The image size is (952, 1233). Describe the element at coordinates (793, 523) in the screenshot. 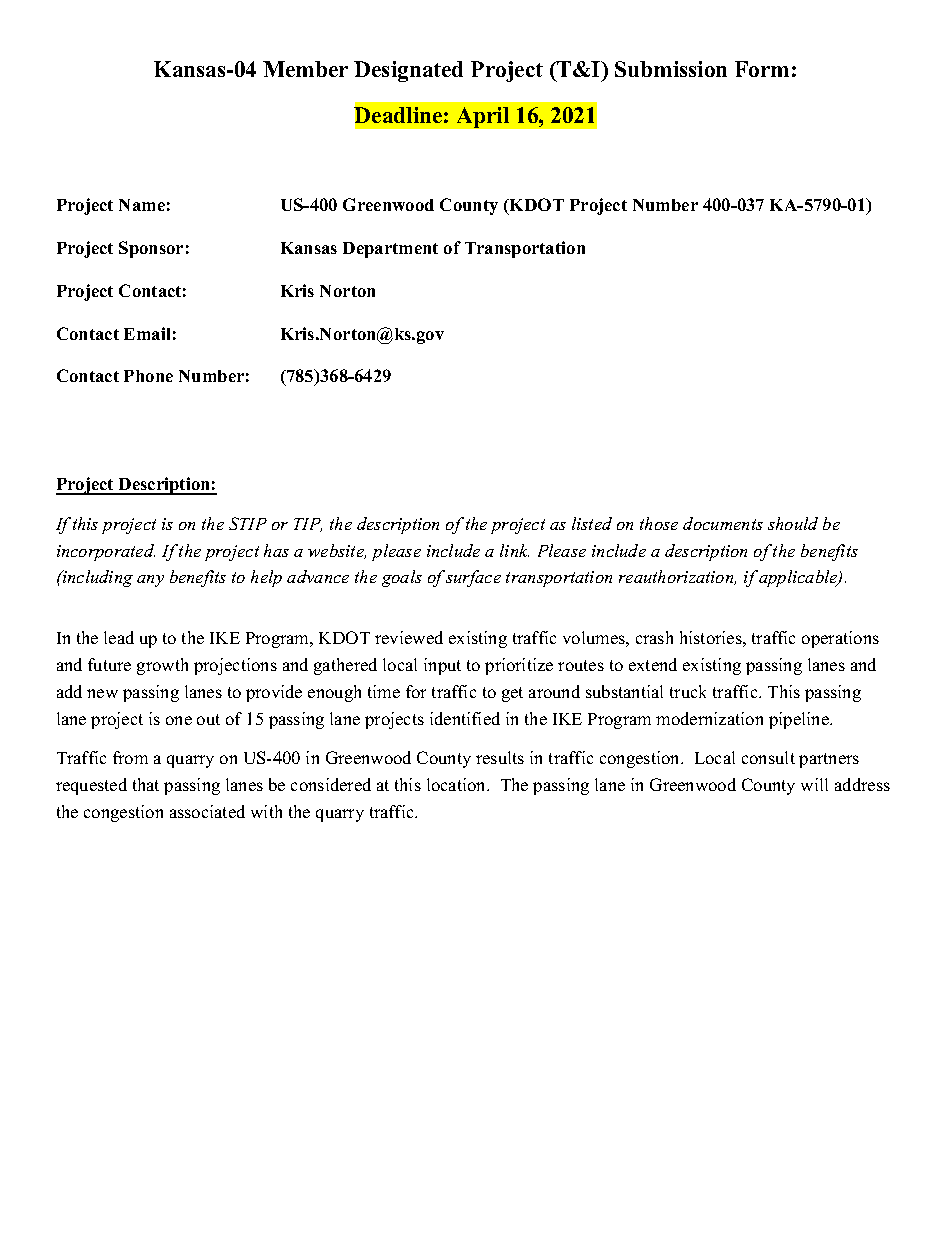

I see `should` at that location.
